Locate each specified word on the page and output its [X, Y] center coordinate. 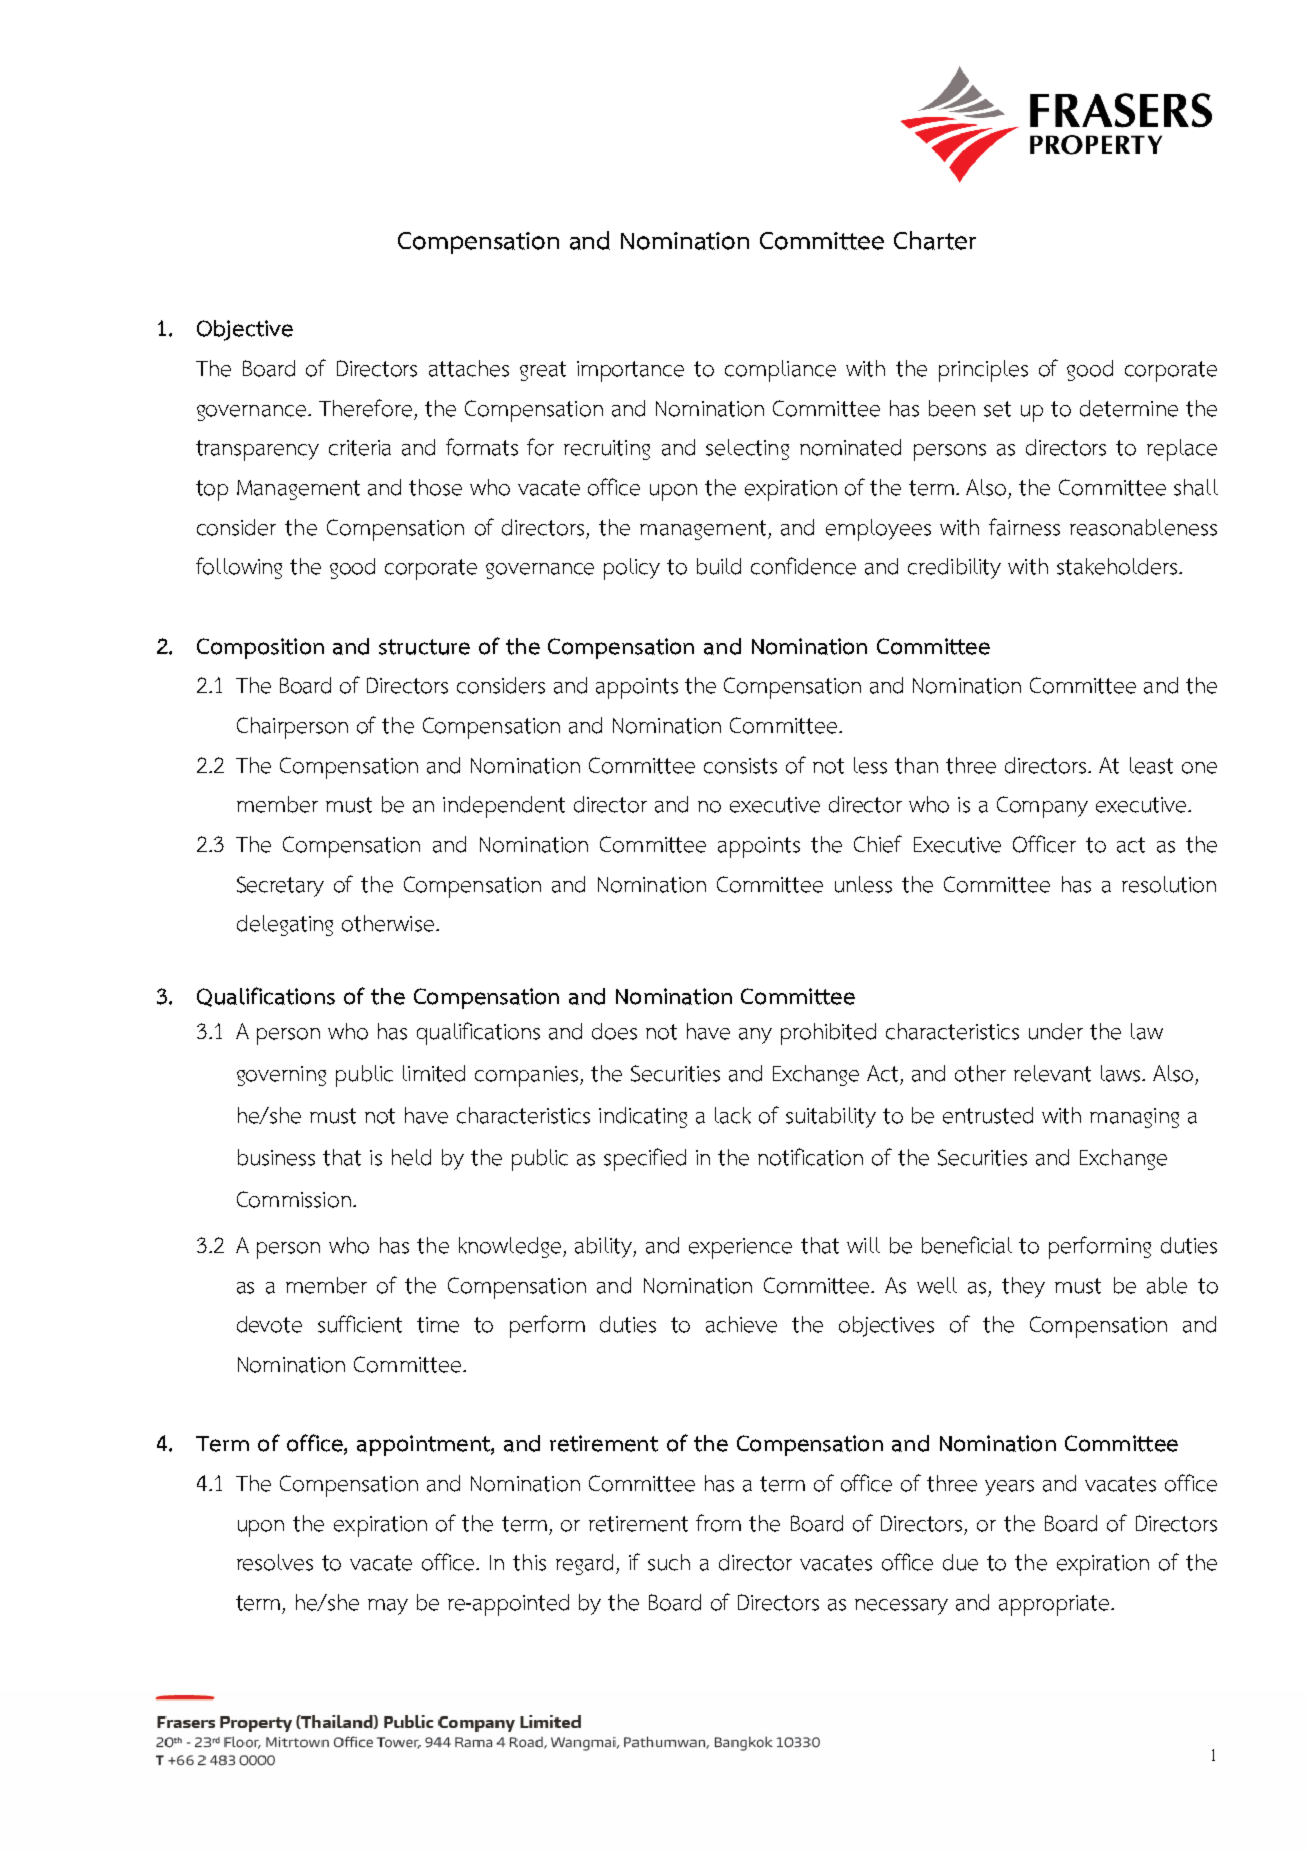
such [669, 1562]
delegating [285, 925]
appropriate [1055, 1605]
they [1023, 1287]
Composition [260, 648]
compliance [780, 371]
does [614, 1031]
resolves [275, 1562]
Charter [935, 240]
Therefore [365, 408]
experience [740, 1248]
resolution [1169, 884]
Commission [294, 1199]
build [719, 566]
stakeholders [1117, 566]
